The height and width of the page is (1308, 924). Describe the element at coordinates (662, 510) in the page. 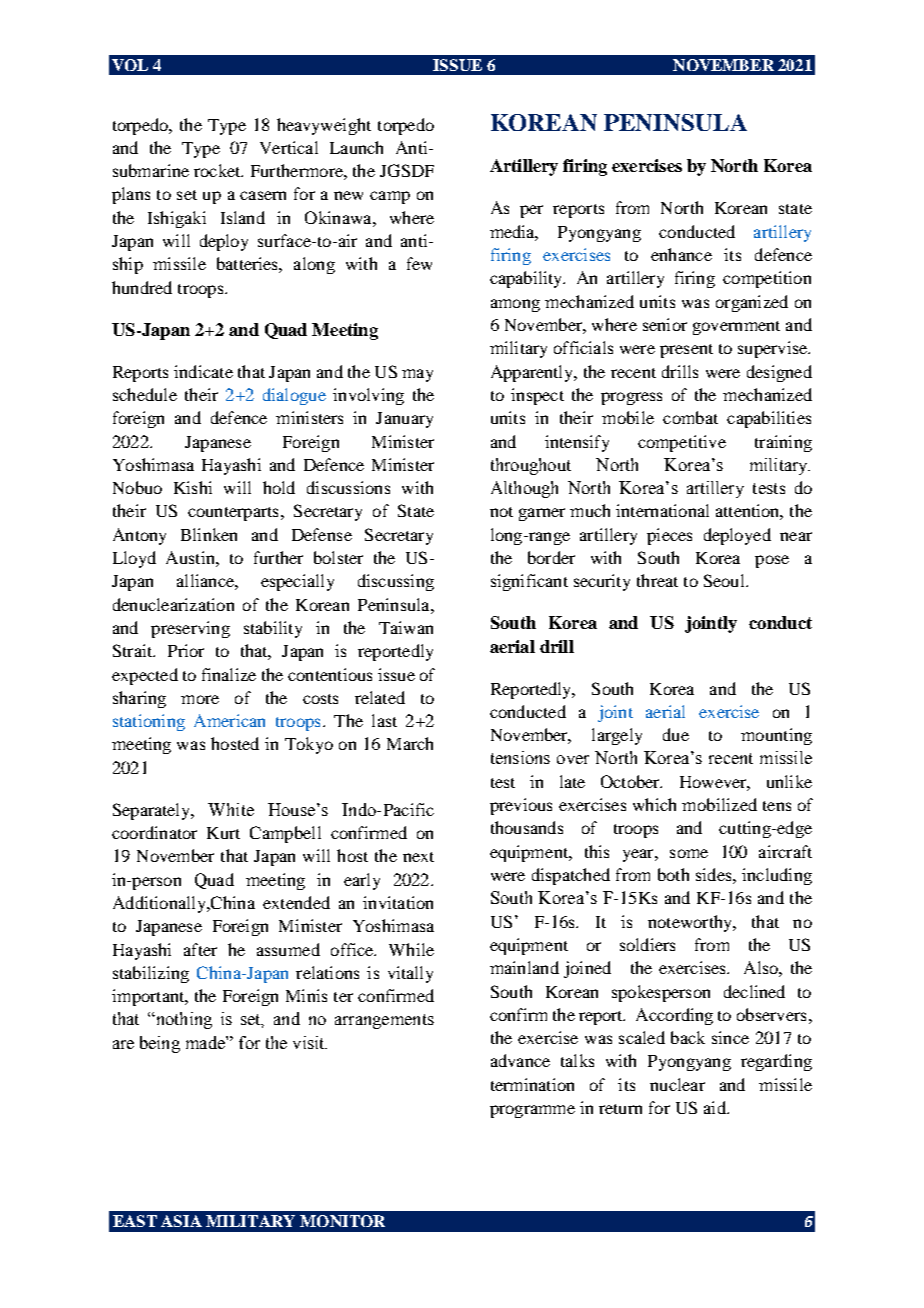

I see `international` at that location.
